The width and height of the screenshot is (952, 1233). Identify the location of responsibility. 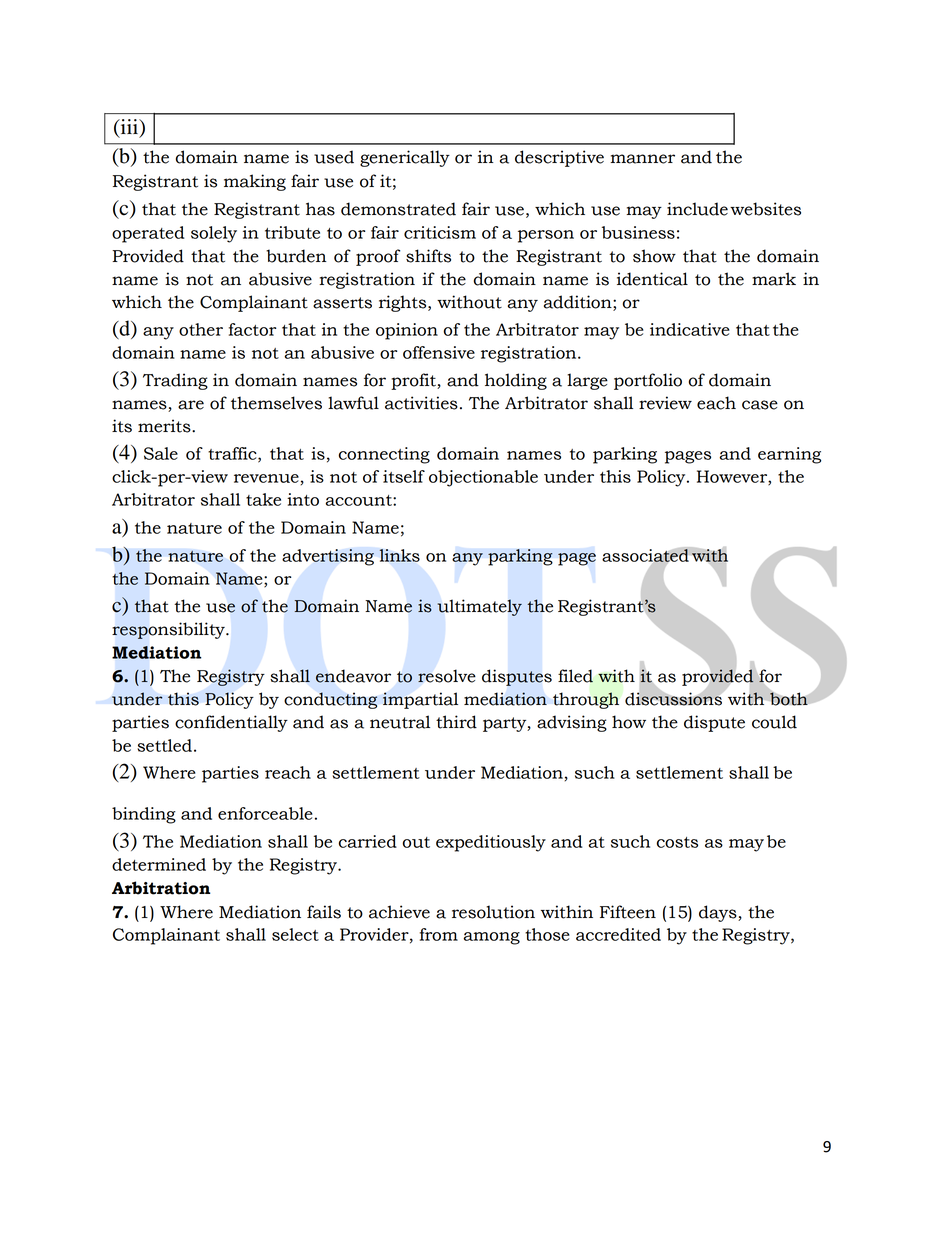
(169, 630).
